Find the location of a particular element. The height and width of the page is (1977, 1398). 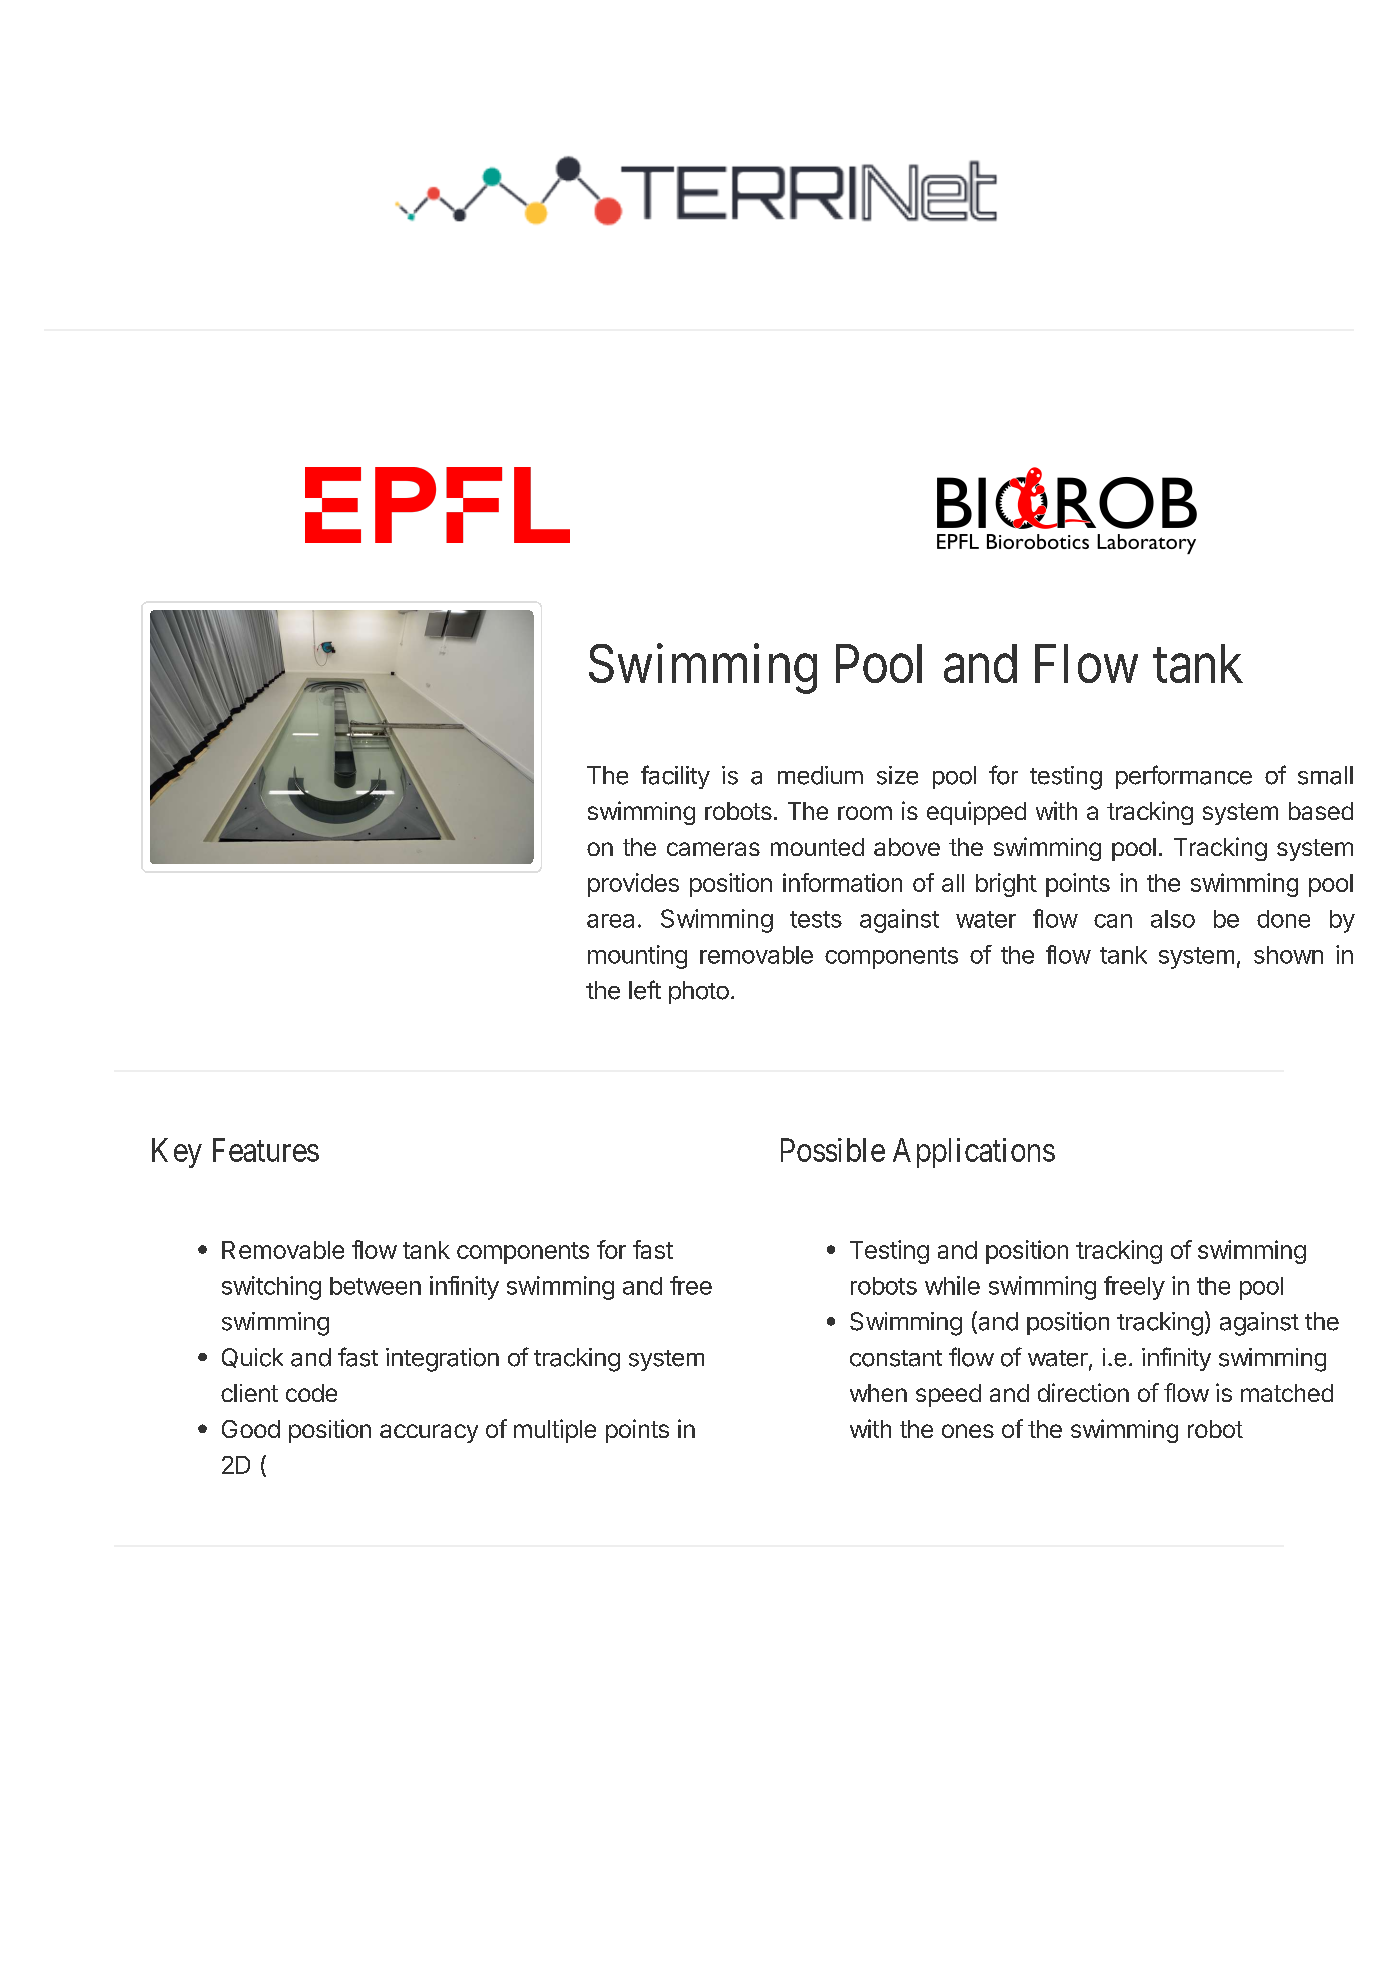

Possible is located at coordinates (833, 1150).
